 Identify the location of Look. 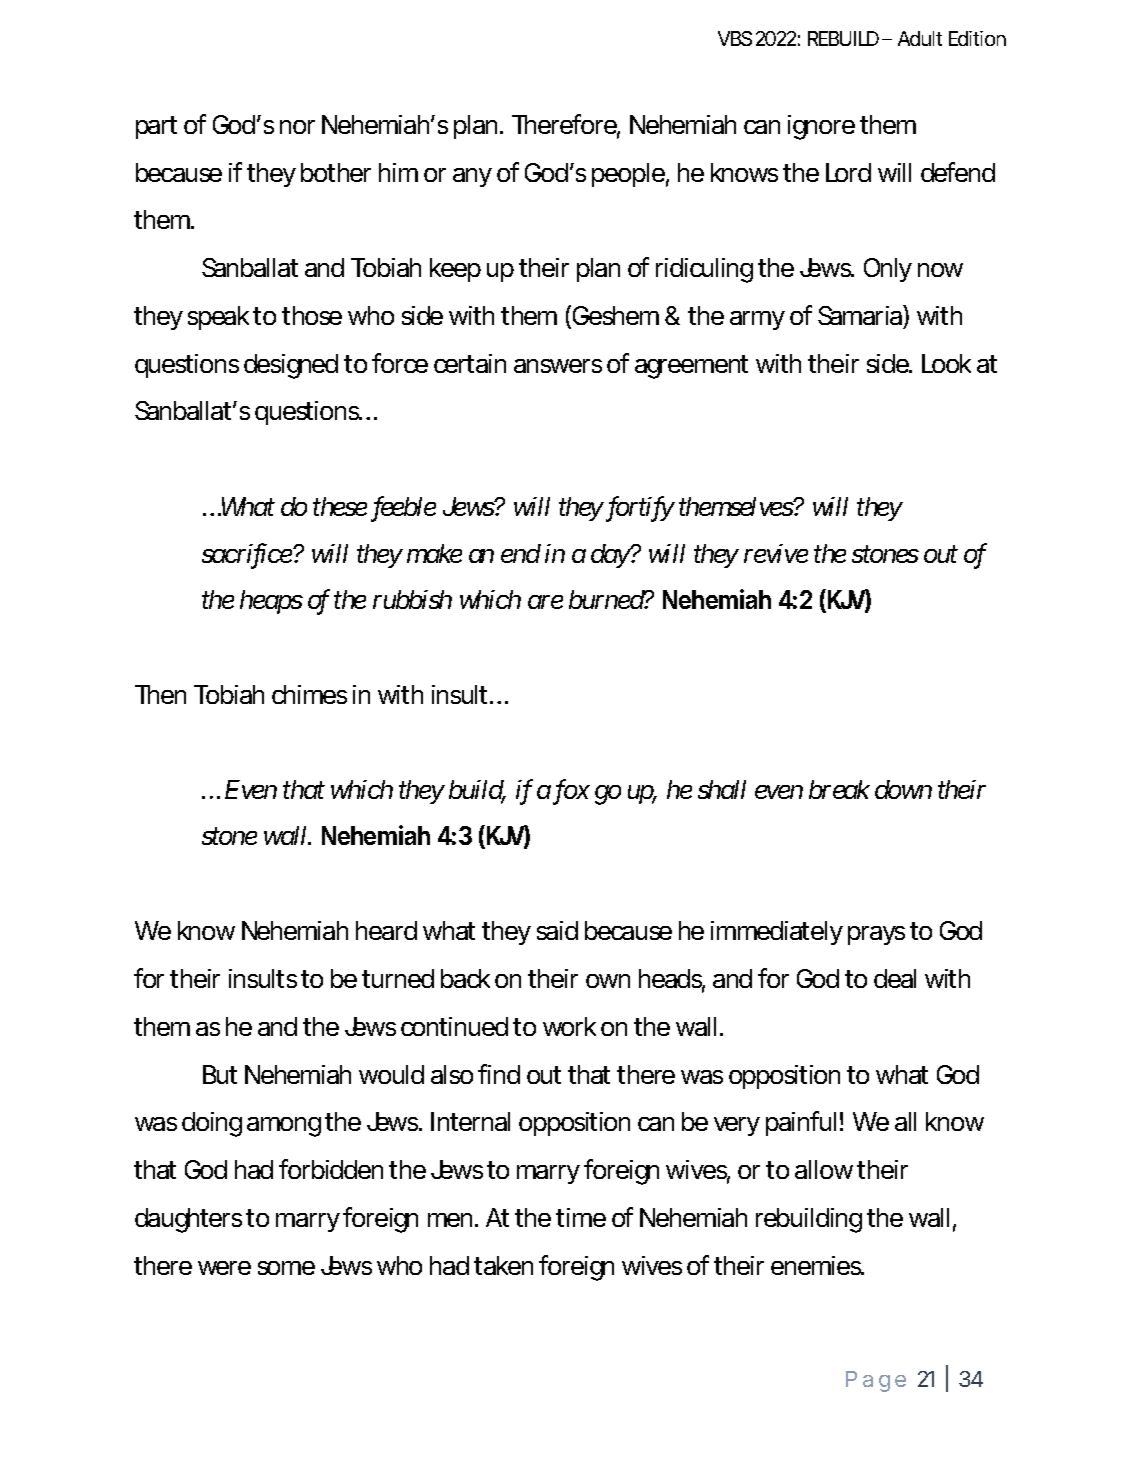
(946, 363).
